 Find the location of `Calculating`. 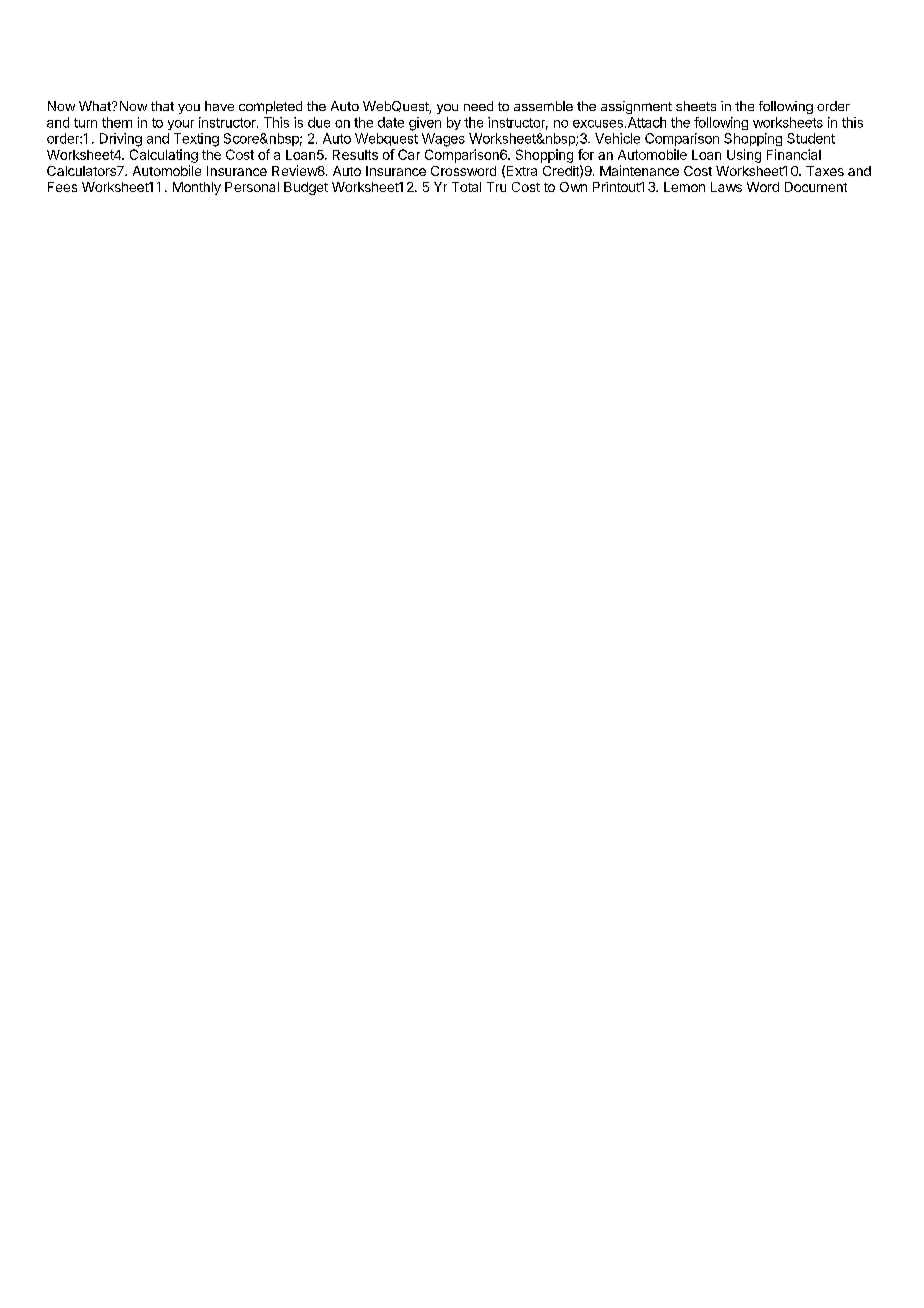

Calculating is located at coordinates (164, 156).
